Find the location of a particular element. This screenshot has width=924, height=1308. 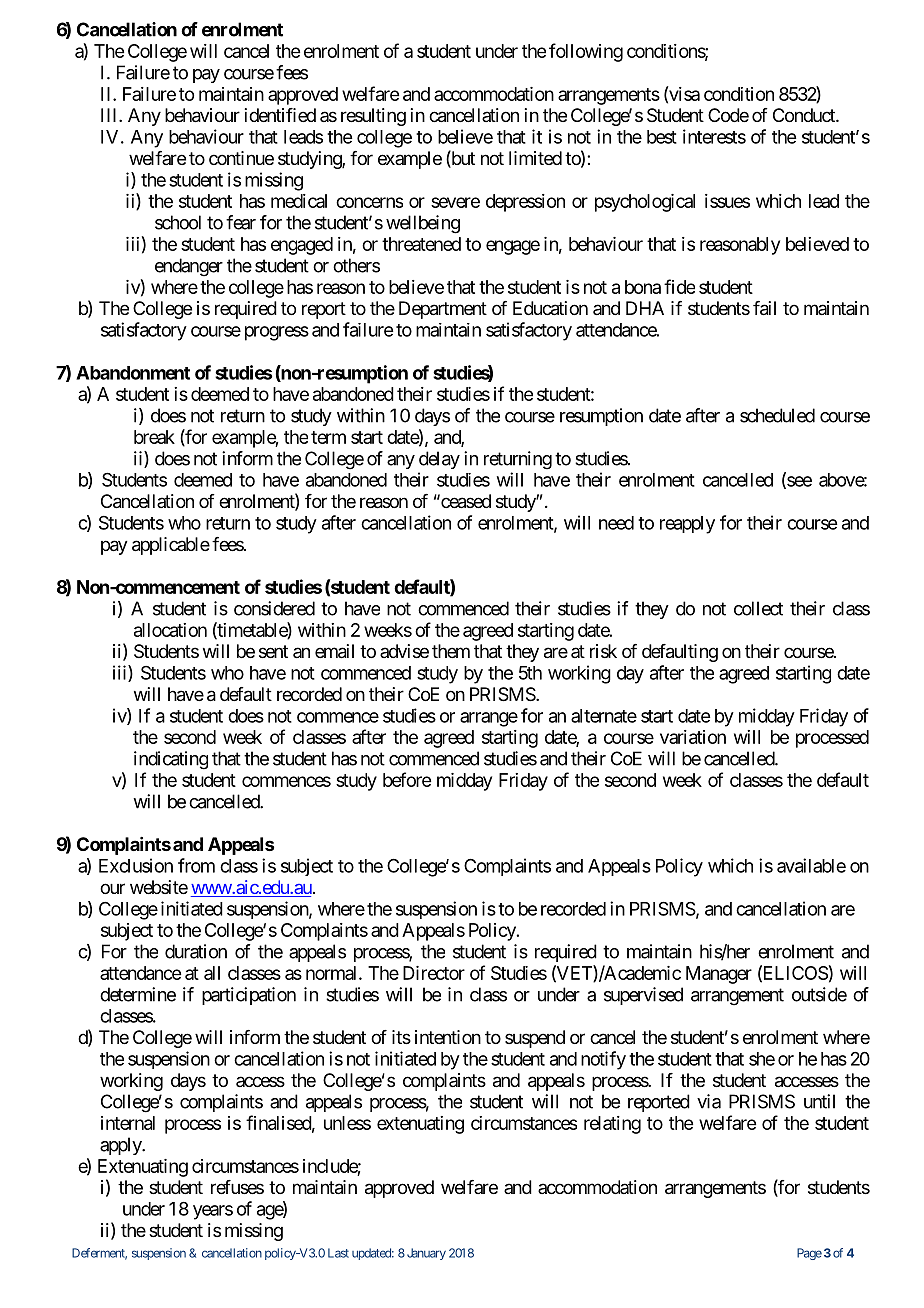

collect is located at coordinates (758, 608).
